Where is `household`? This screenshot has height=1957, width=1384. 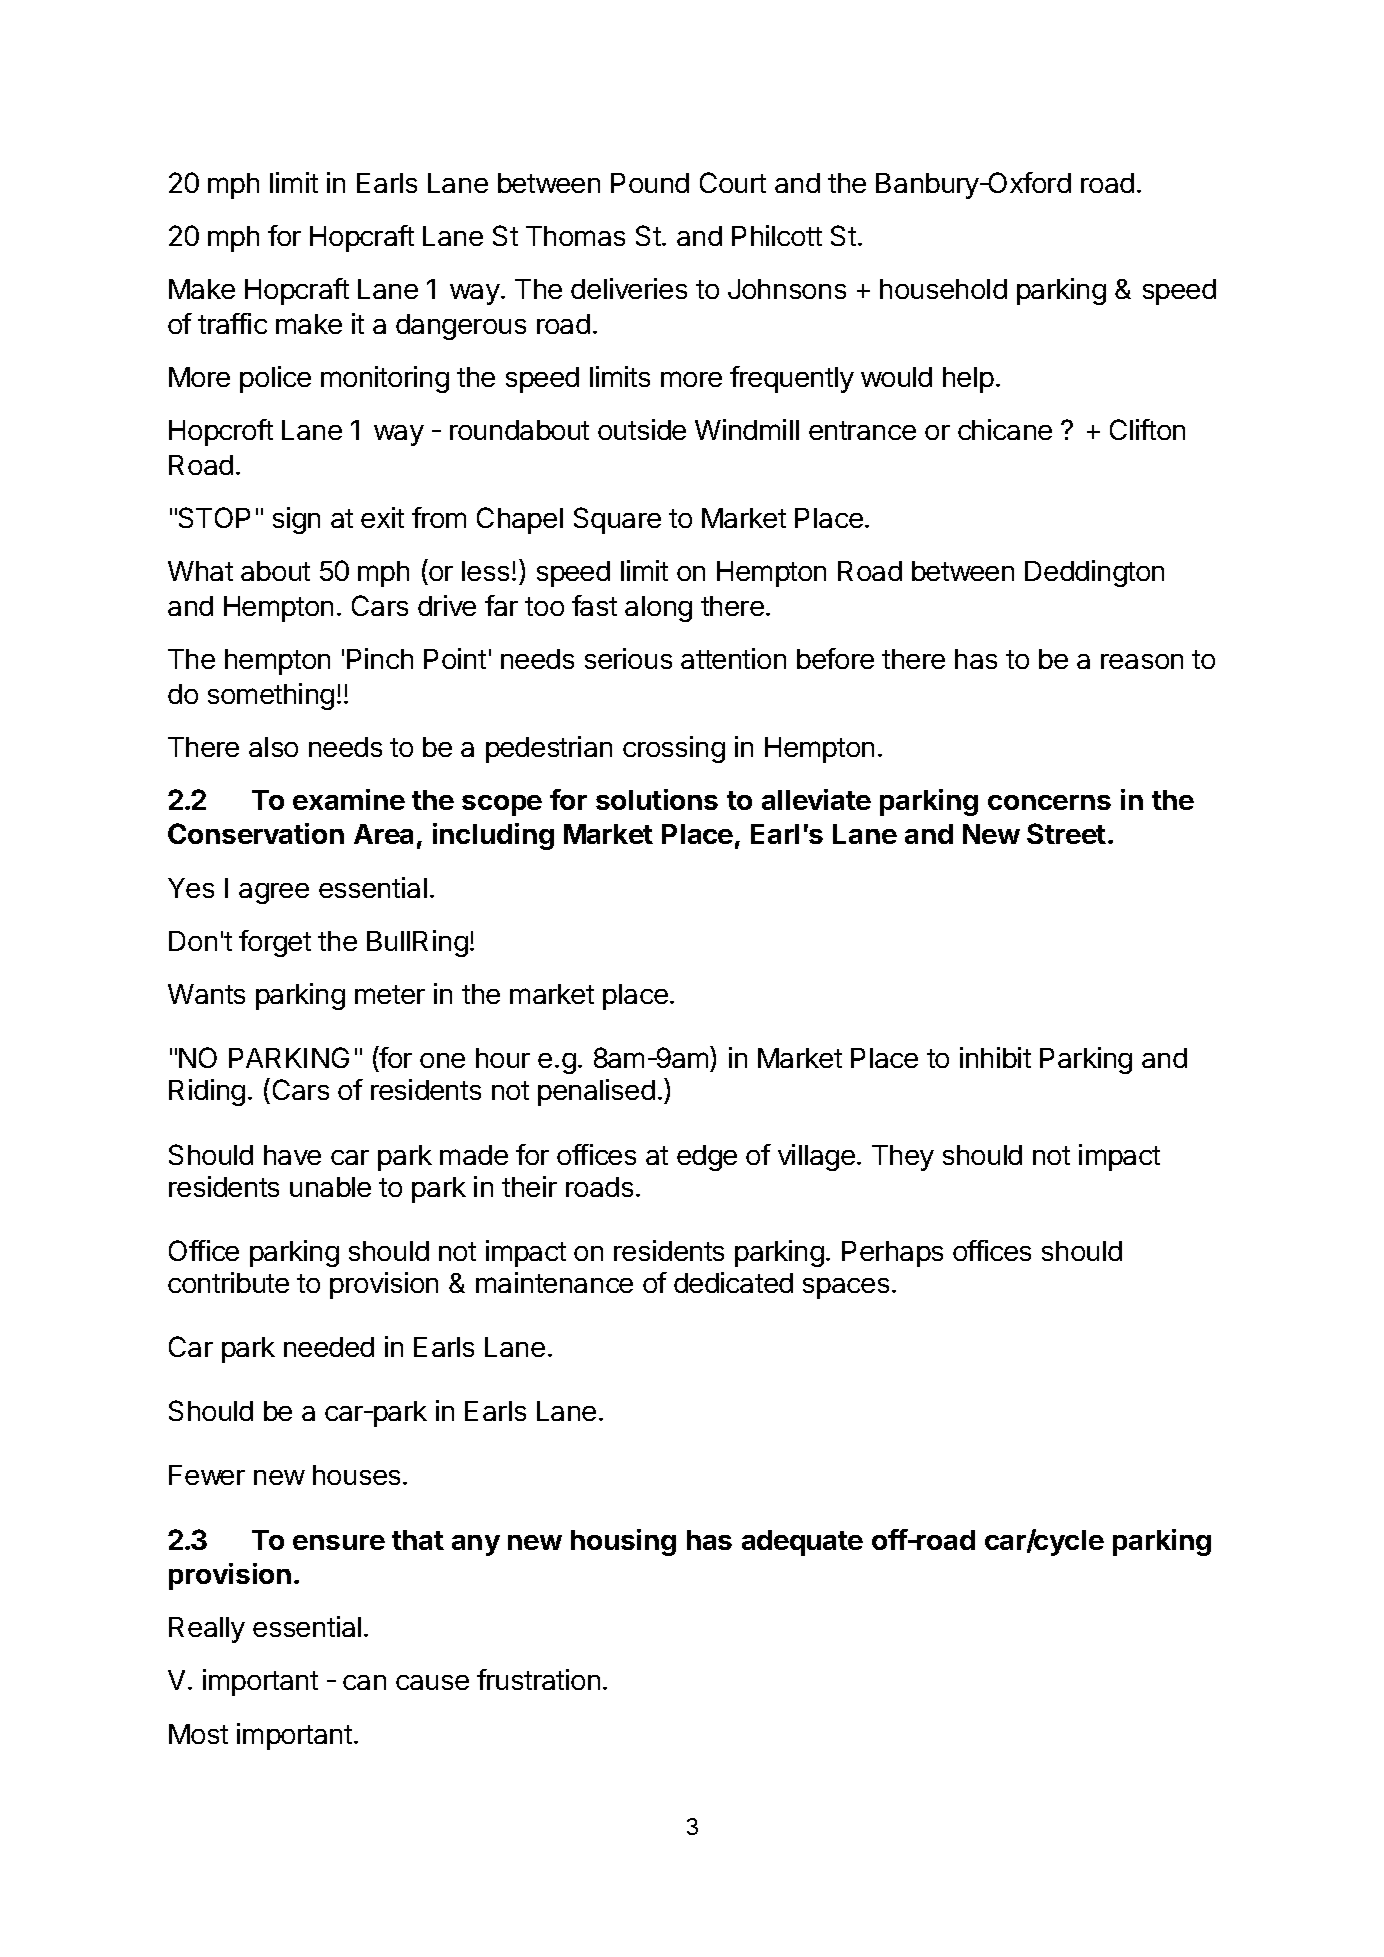
household is located at coordinates (943, 289).
